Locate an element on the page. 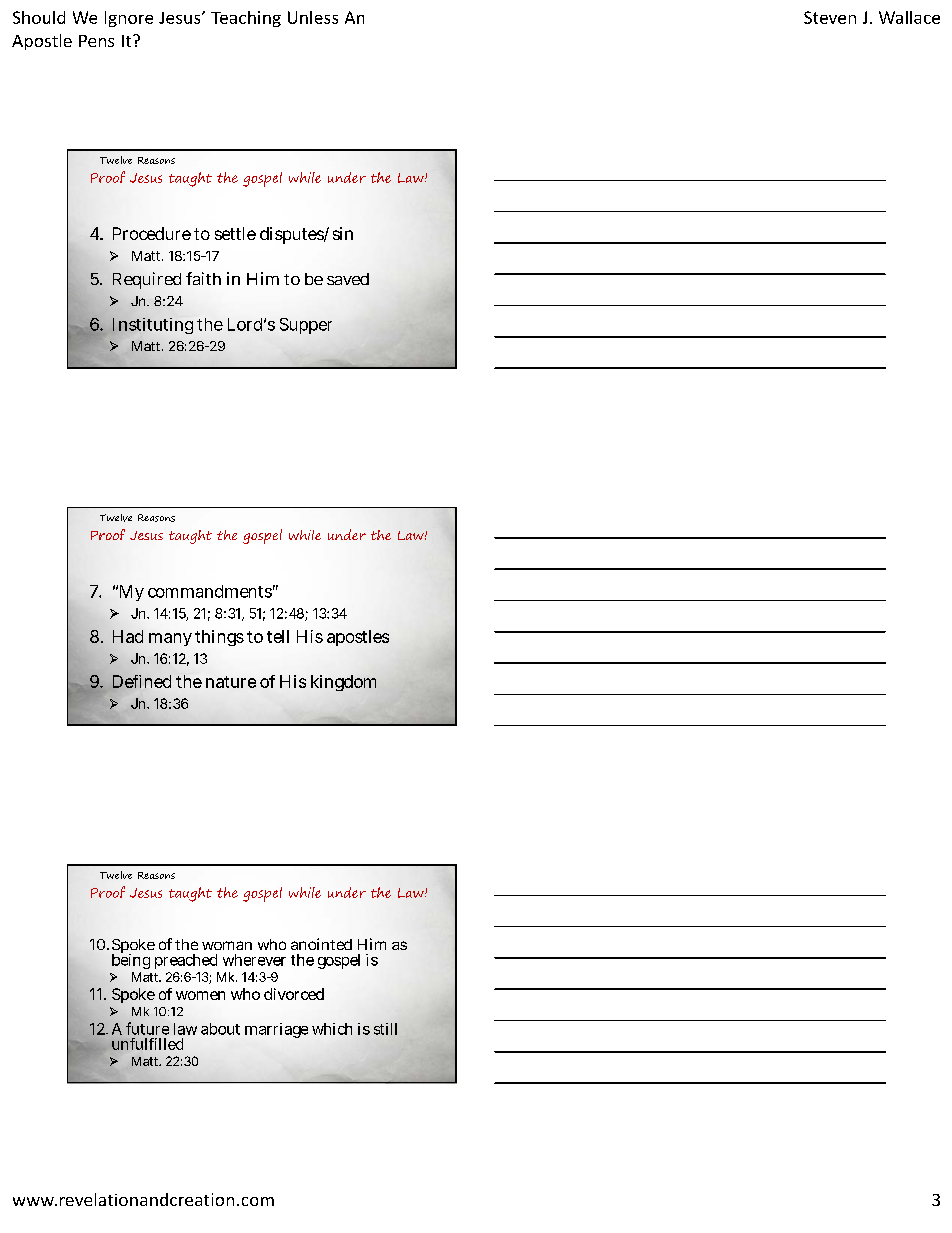 This document has width=952, height=1233. Unless is located at coordinates (313, 17).
